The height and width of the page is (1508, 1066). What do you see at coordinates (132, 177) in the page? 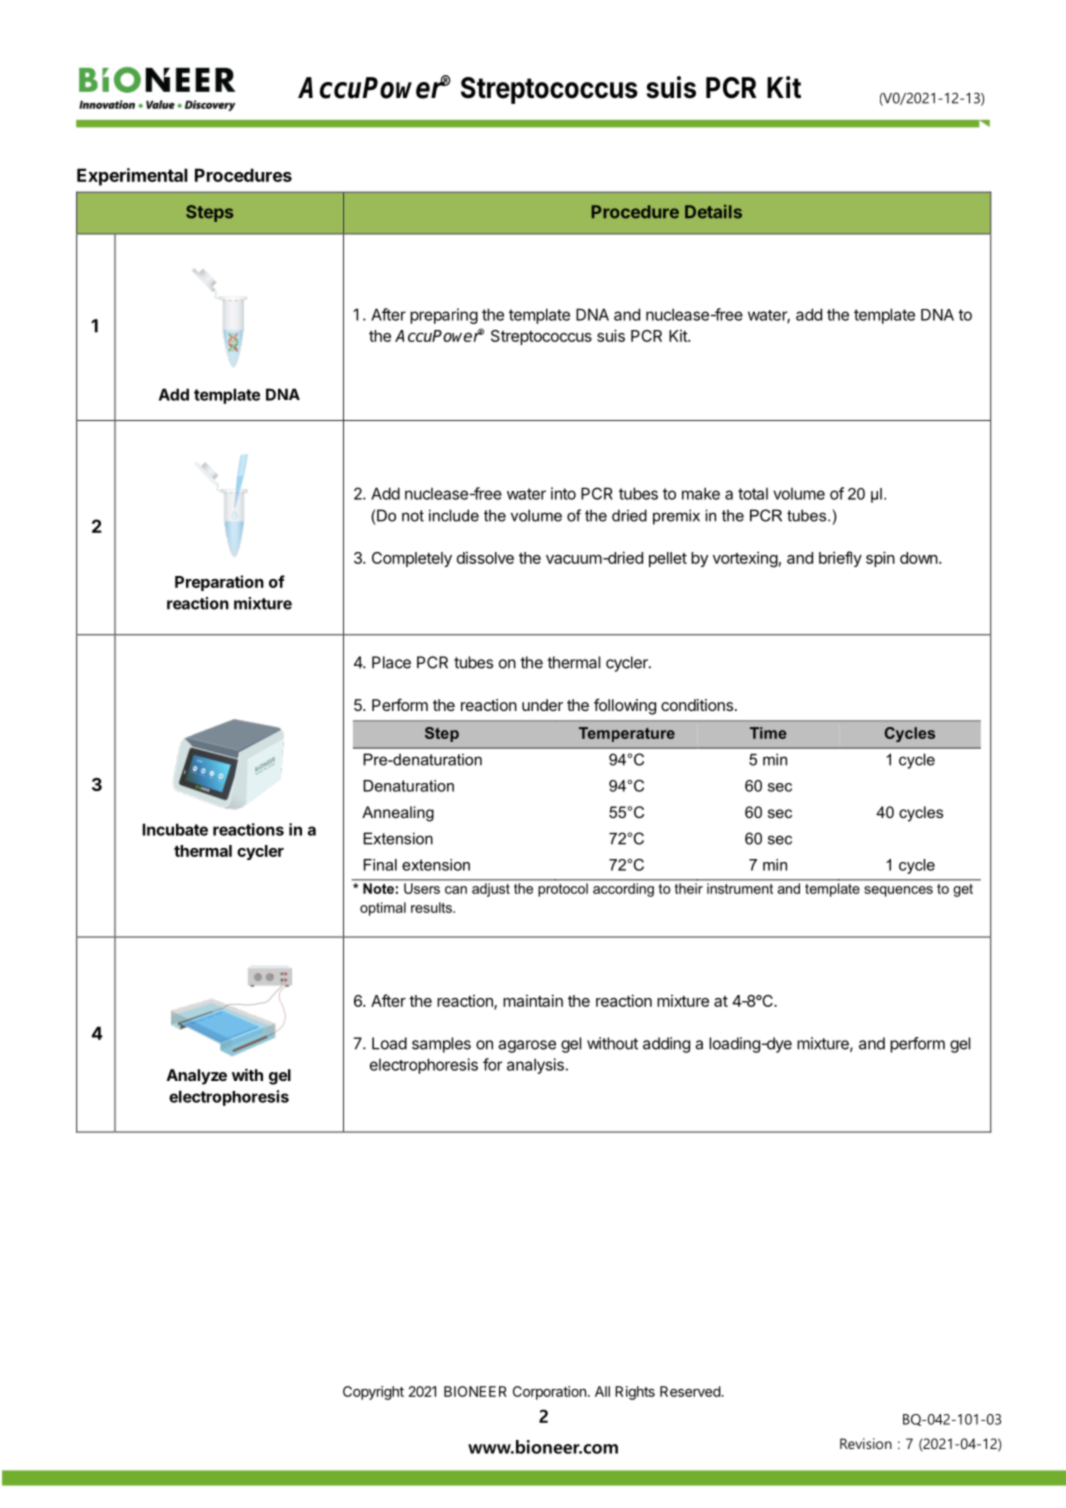
I see `Experimental` at bounding box center [132, 177].
